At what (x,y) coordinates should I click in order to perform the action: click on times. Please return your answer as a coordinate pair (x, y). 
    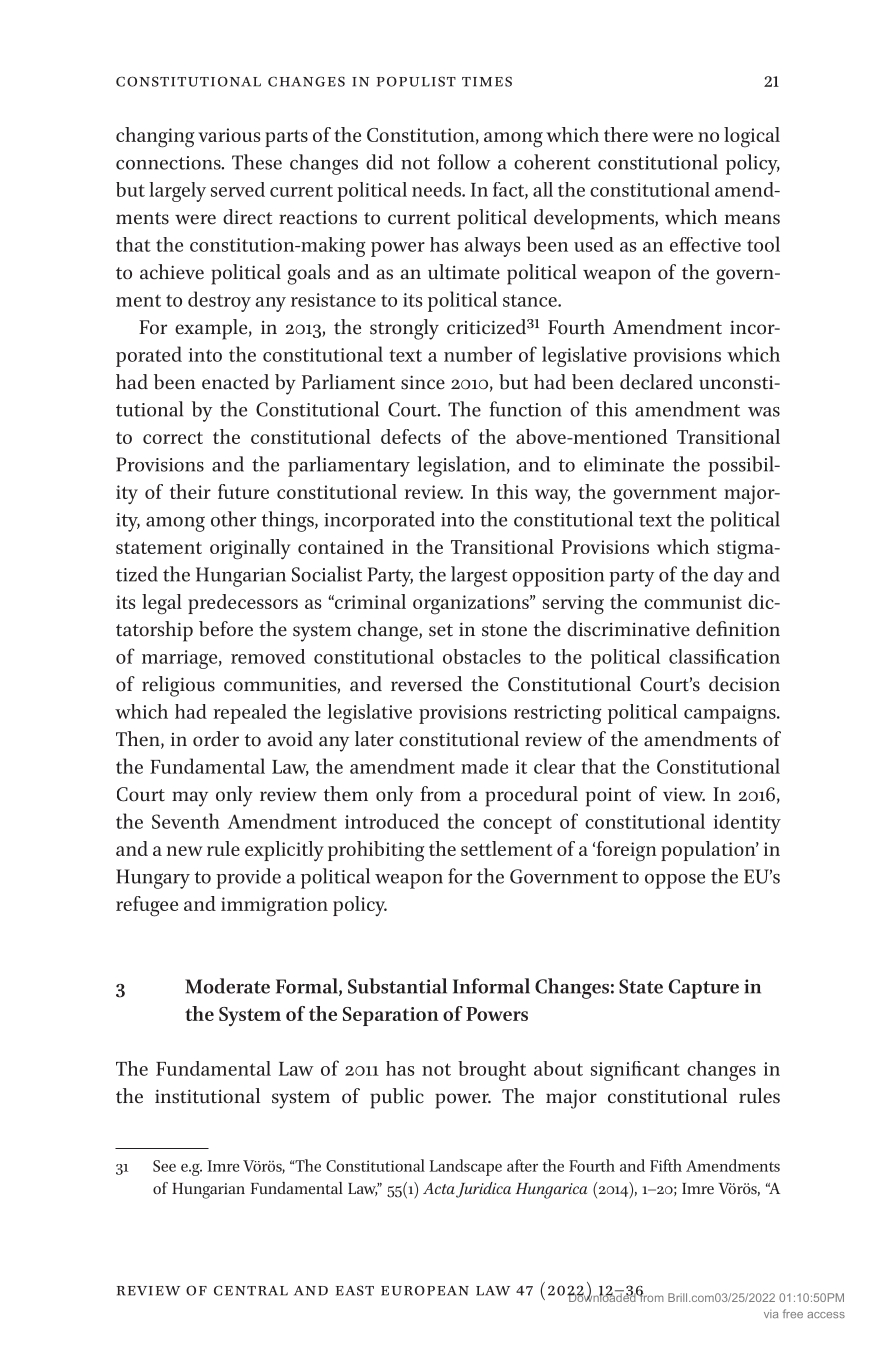
    Looking at the image, I should click on (487, 81).
